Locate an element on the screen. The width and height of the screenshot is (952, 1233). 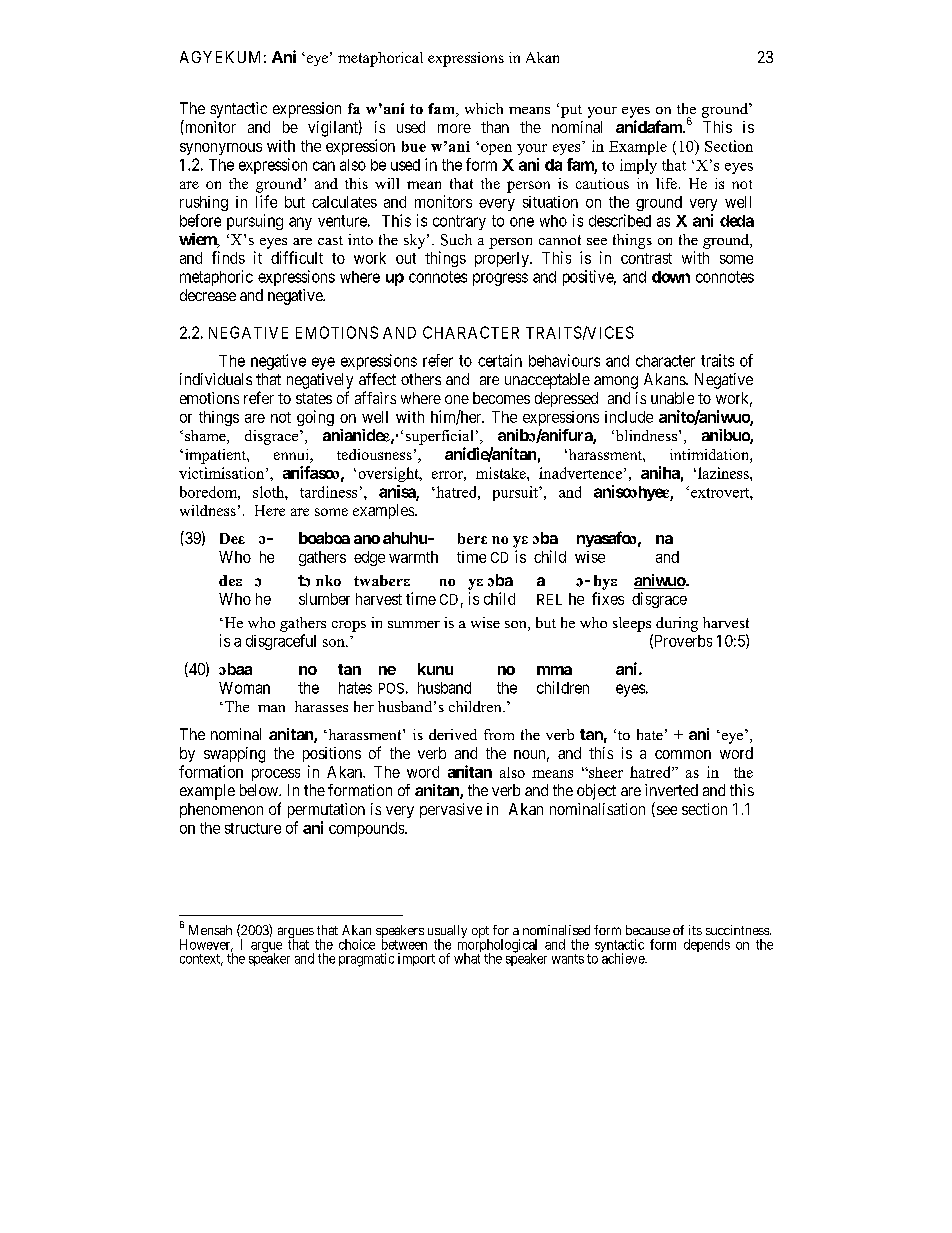
during is located at coordinates (677, 624).
